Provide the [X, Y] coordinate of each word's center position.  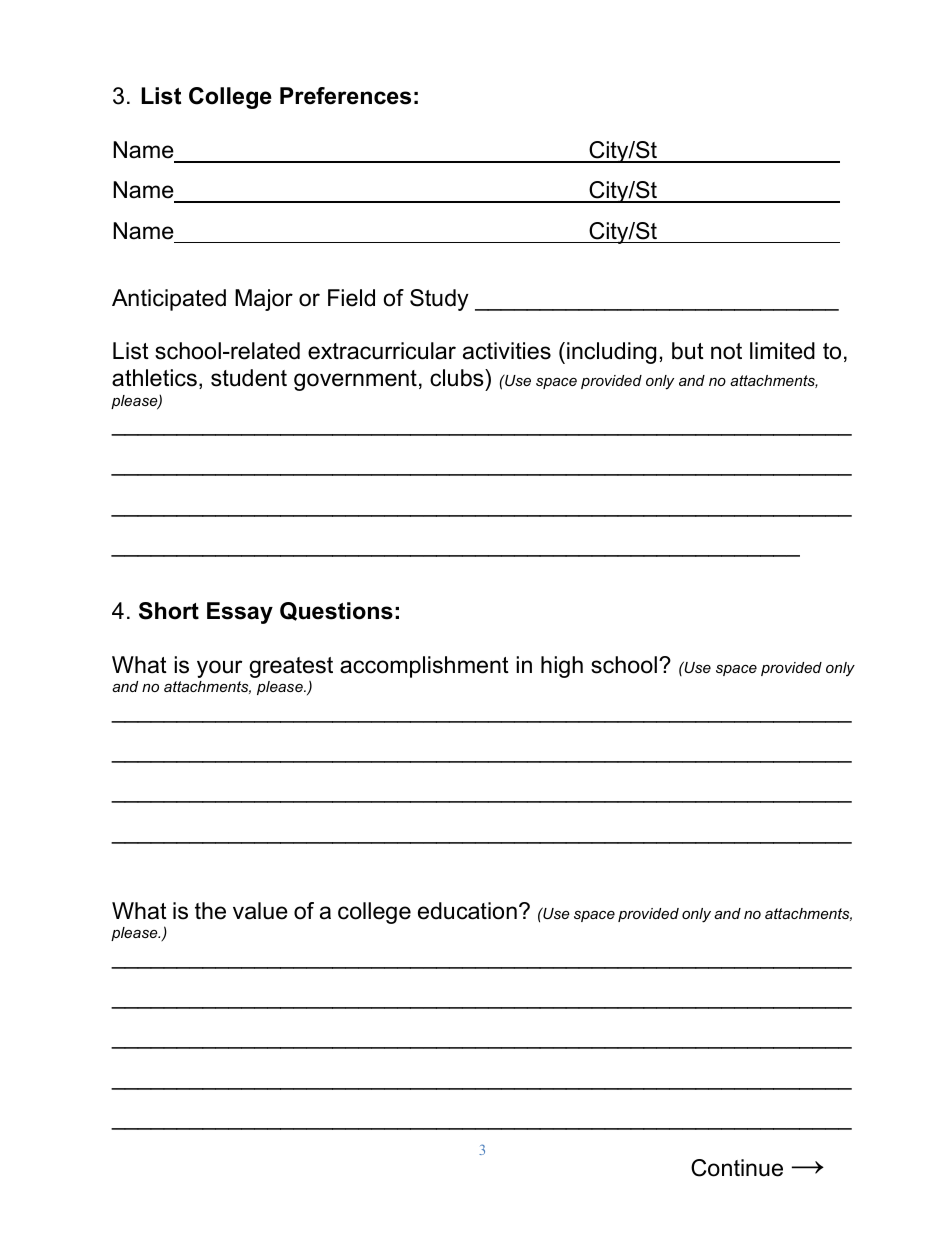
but [688, 351]
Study [439, 300]
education [467, 911]
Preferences [345, 96]
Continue [737, 1168]
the [210, 911]
